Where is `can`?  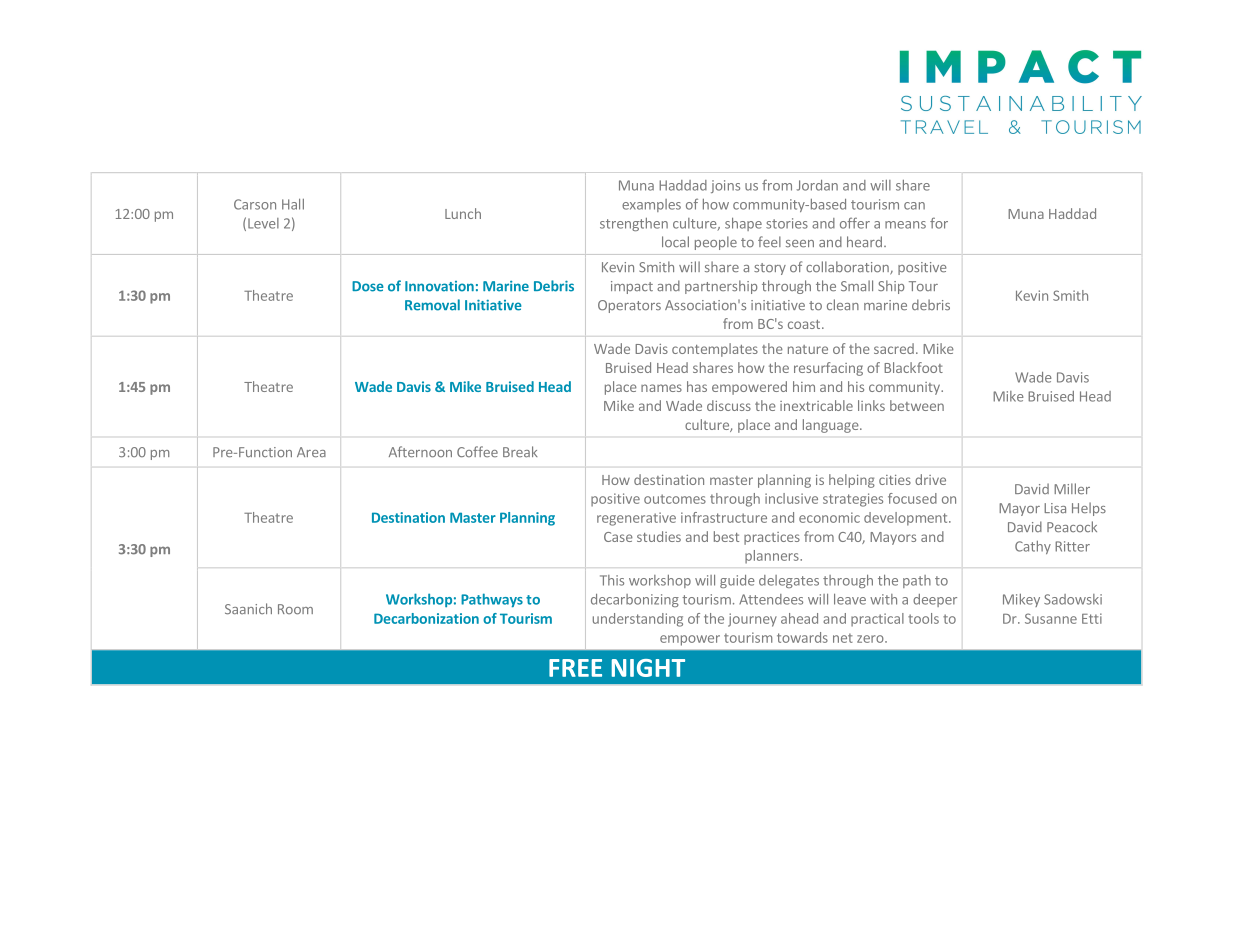
can is located at coordinates (914, 206).
